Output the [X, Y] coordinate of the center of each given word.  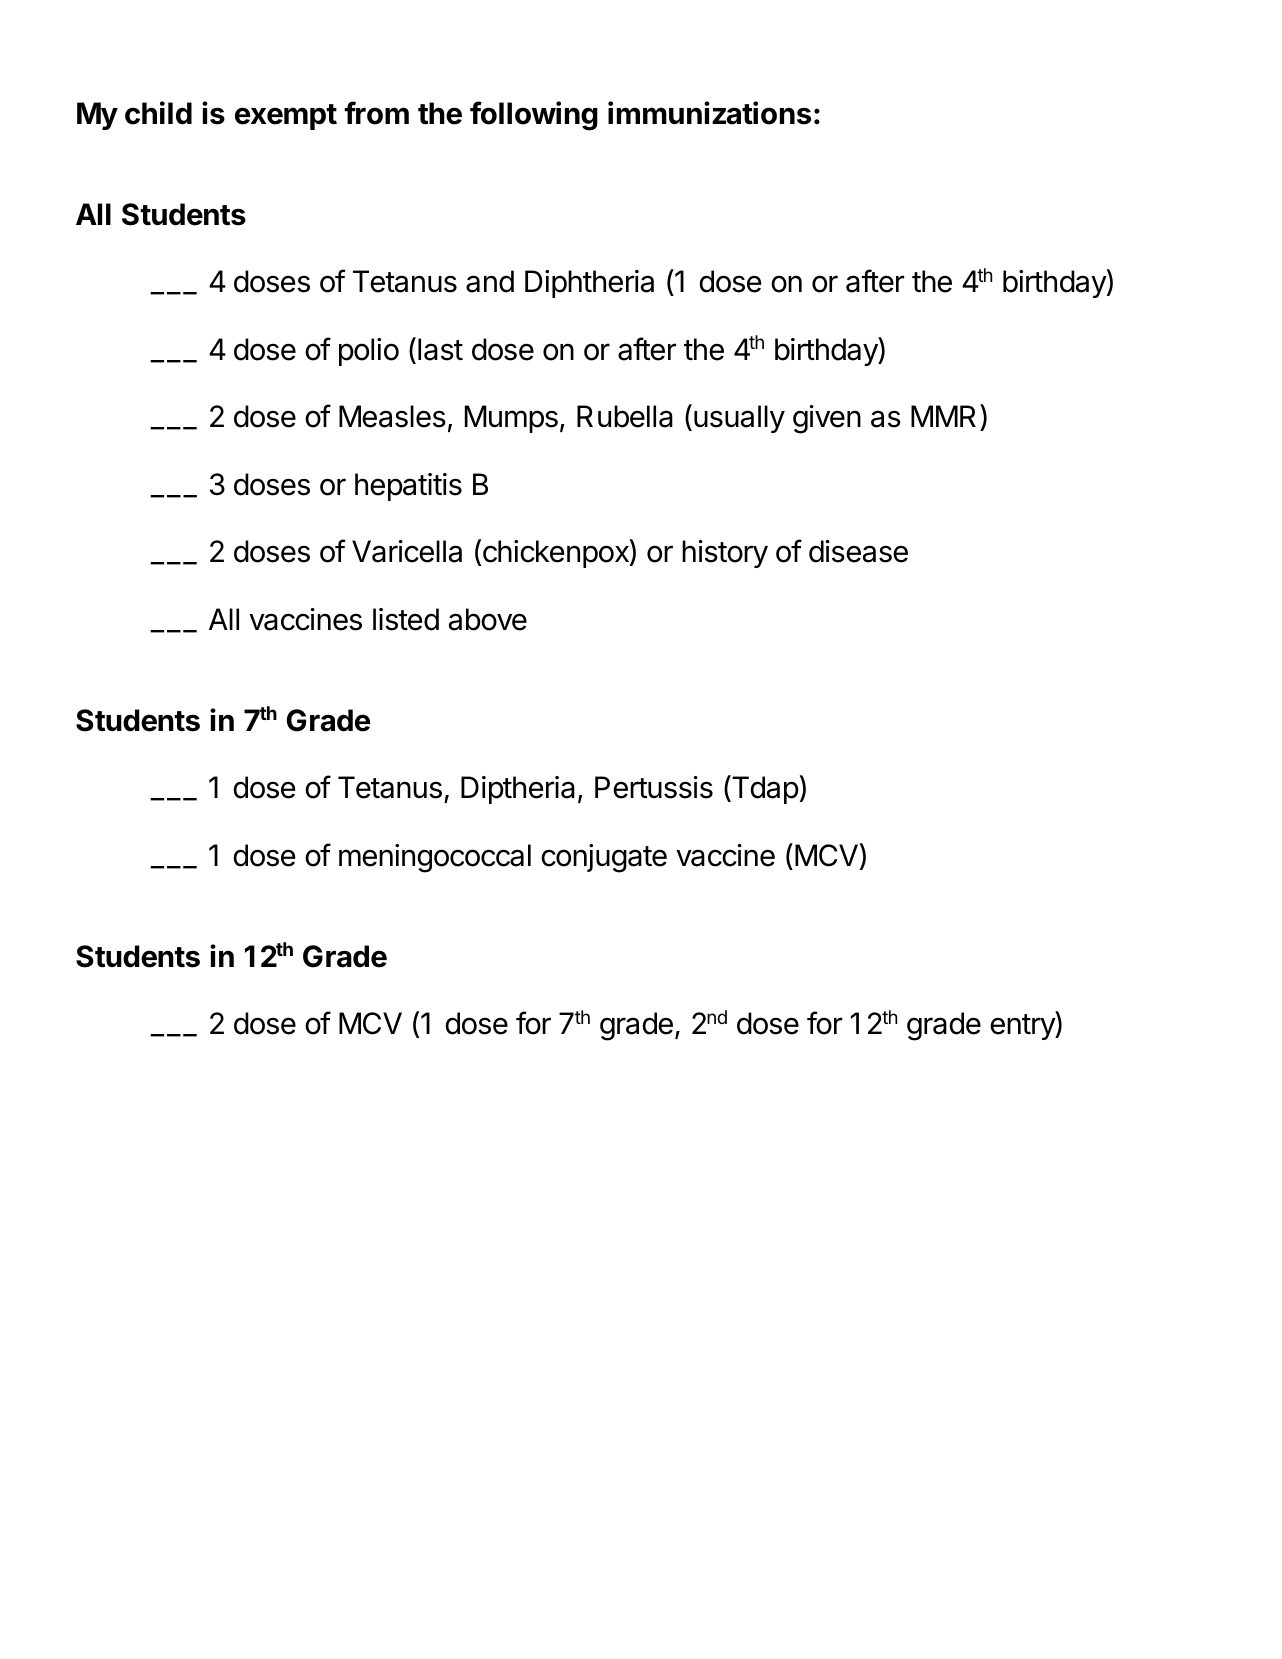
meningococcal [435, 858]
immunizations [709, 113]
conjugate [604, 858]
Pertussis [654, 787]
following [534, 116]
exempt [286, 117]
